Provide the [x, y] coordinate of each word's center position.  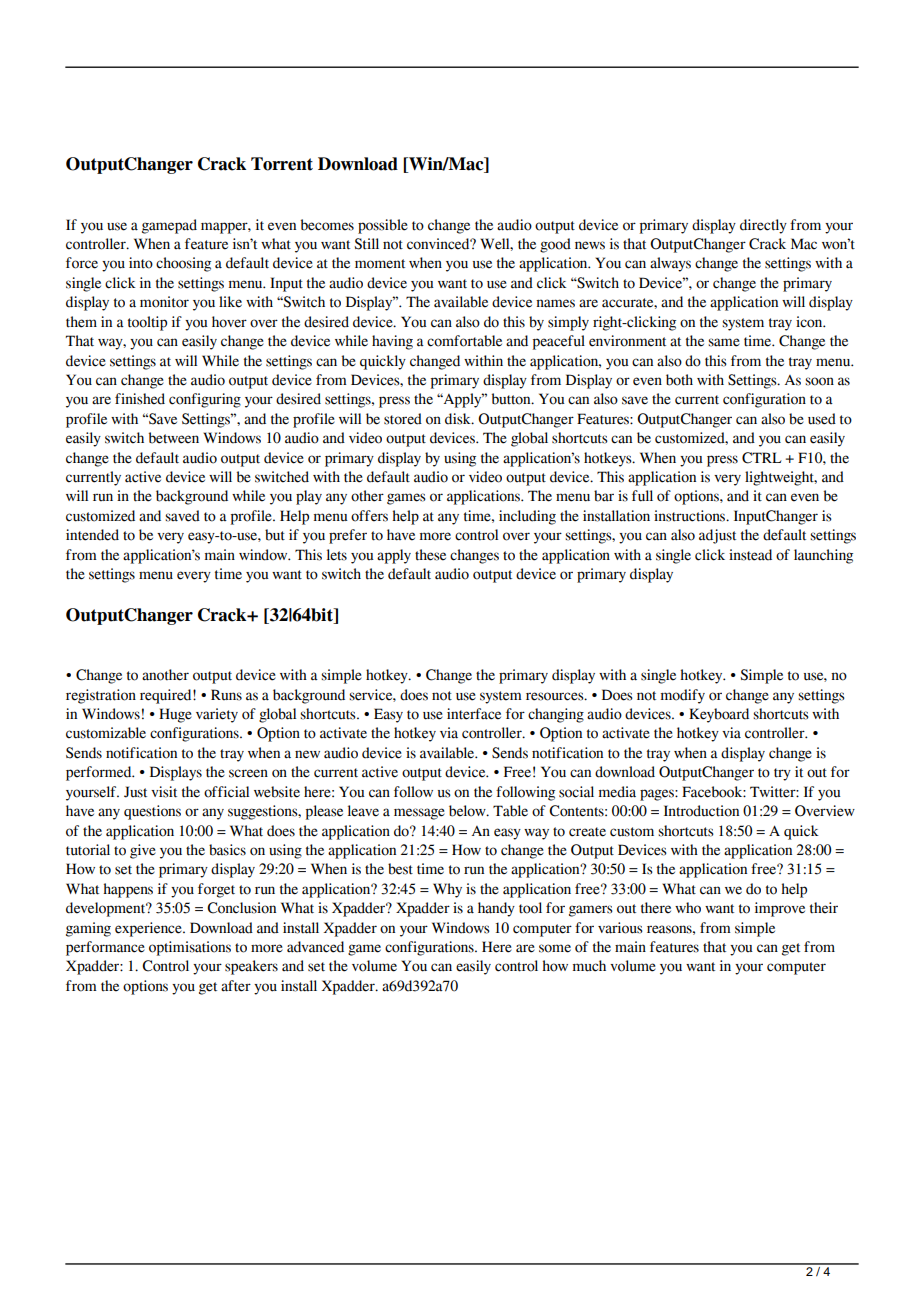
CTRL [762, 458]
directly [763, 226]
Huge [175, 715]
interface [474, 714]
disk [459, 419]
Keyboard [719, 715]
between [174, 438]
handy [496, 909]
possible [383, 226]
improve [780, 909]
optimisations [190, 948]
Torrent [282, 164]
